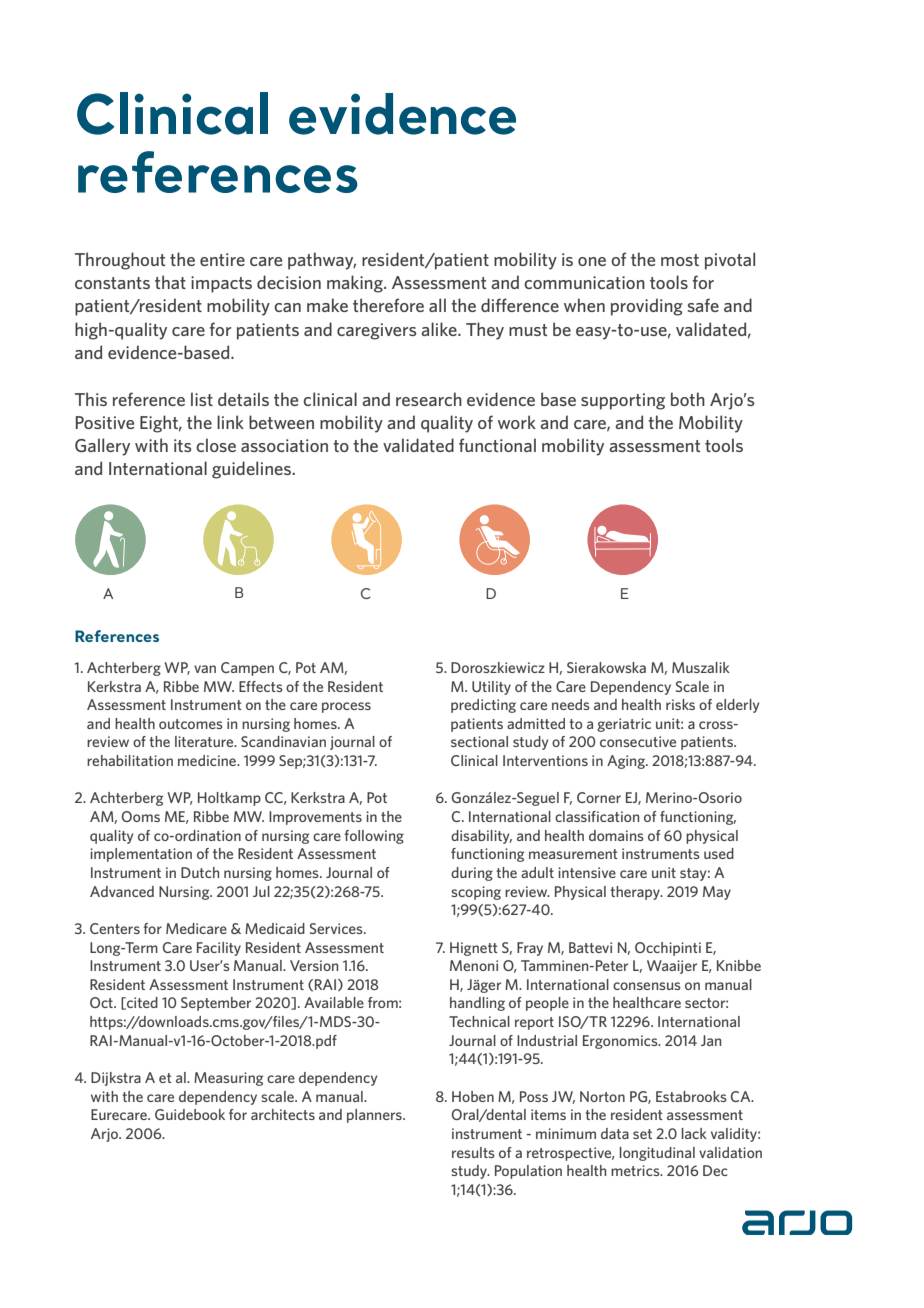 This screenshot has width=924, height=1308. What do you see at coordinates (680, 704) in the screenshot?
I see `risks` at bounding box center [680, 704].
